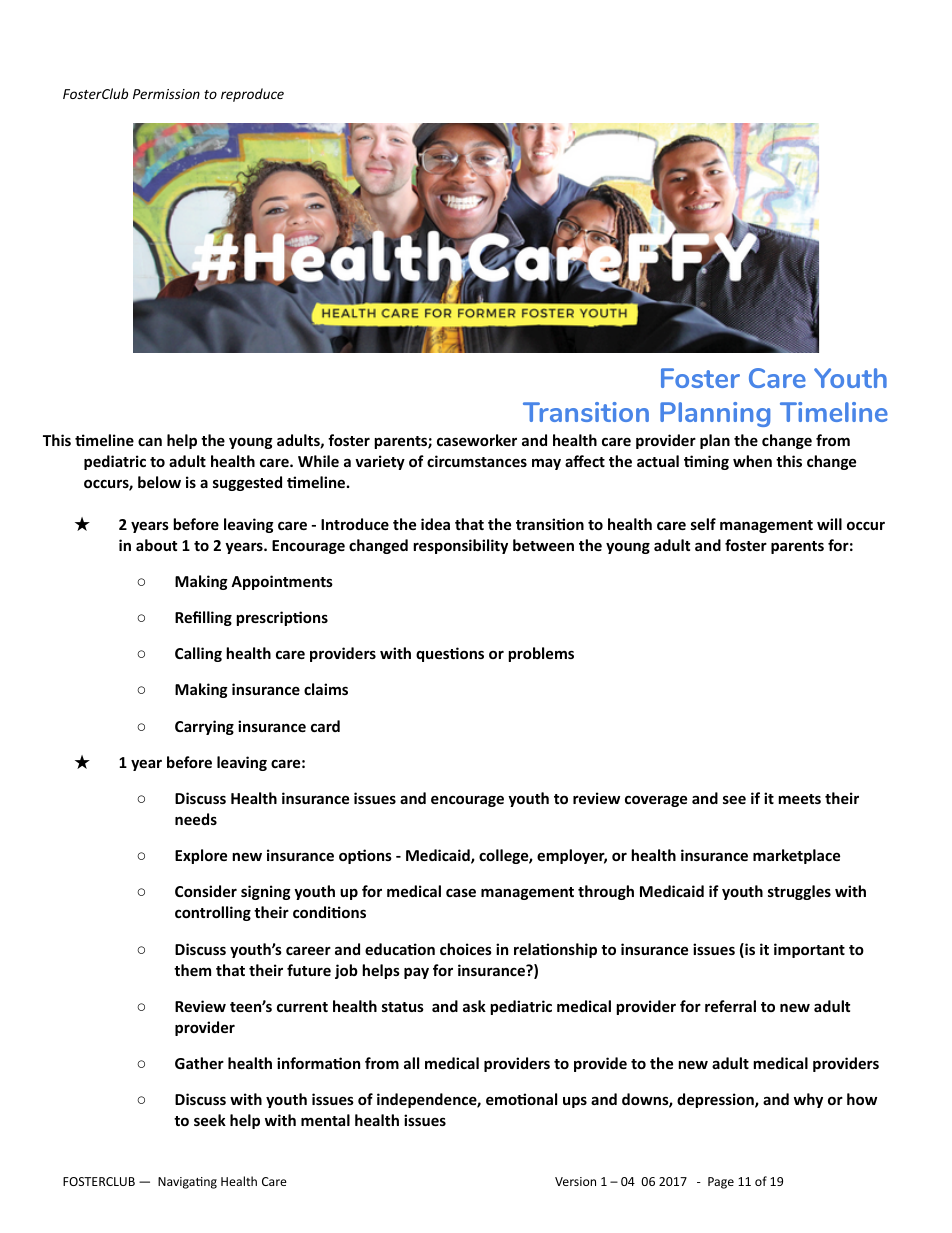 The image size is (952, 1233). Describe the element at coordinates (829, 524) in the page. I see `will` at that location.
